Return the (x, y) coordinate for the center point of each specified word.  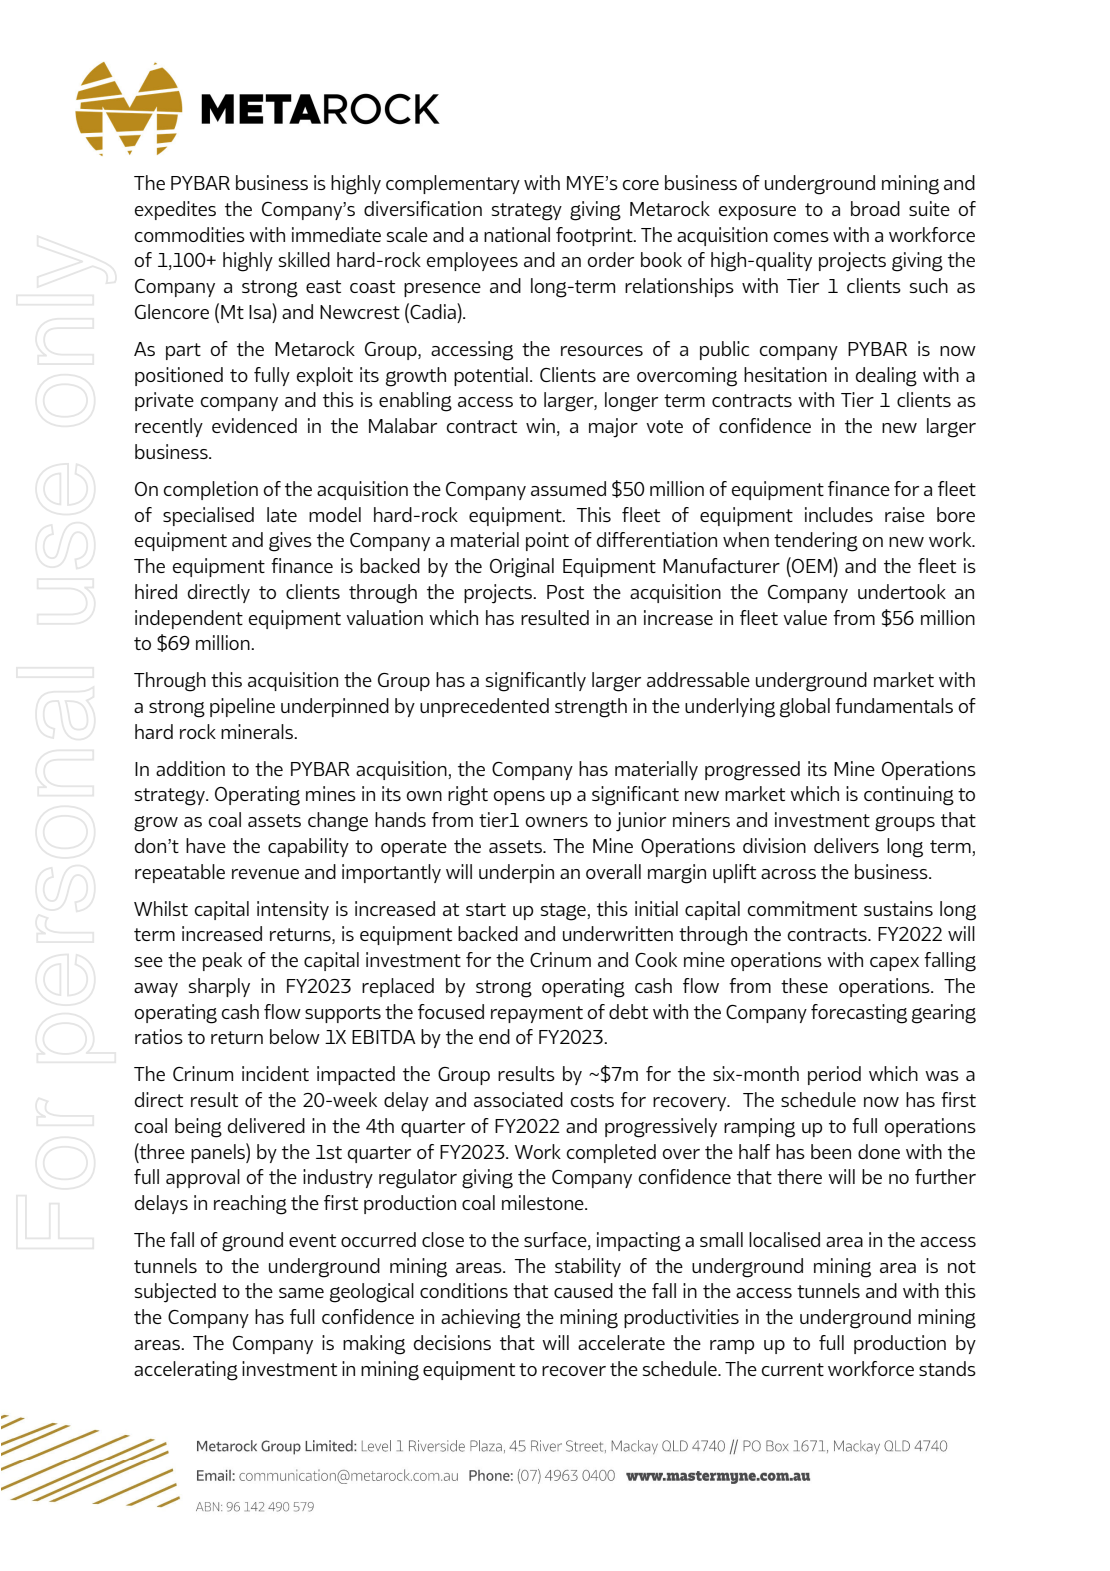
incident (275, 1073)
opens (519, 798)
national (517, 234)
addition (190, 768)
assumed (568, 488)
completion (211, 490)
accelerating (186, 1371)
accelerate (621, 1342)
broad (875, 208)
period (834, 1075)
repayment (537, 1014)
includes (839, 514)
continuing (909, 796)
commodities (190, 234)
